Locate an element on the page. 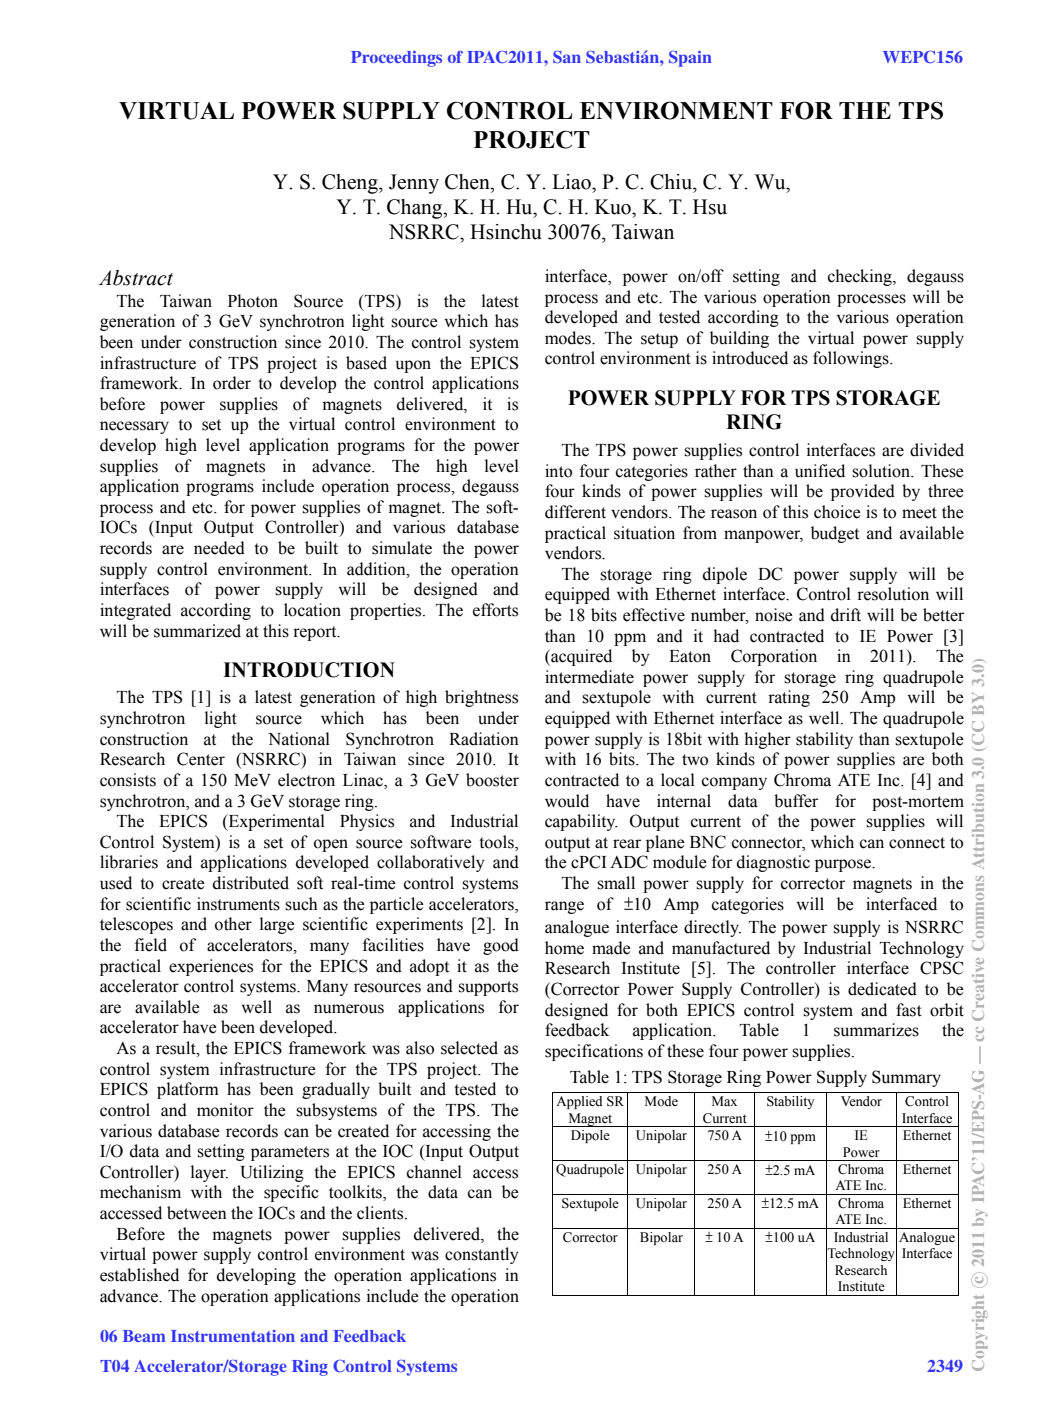 This image has width=1063, height=1415. experiences is located at coordinates (211, 967).
